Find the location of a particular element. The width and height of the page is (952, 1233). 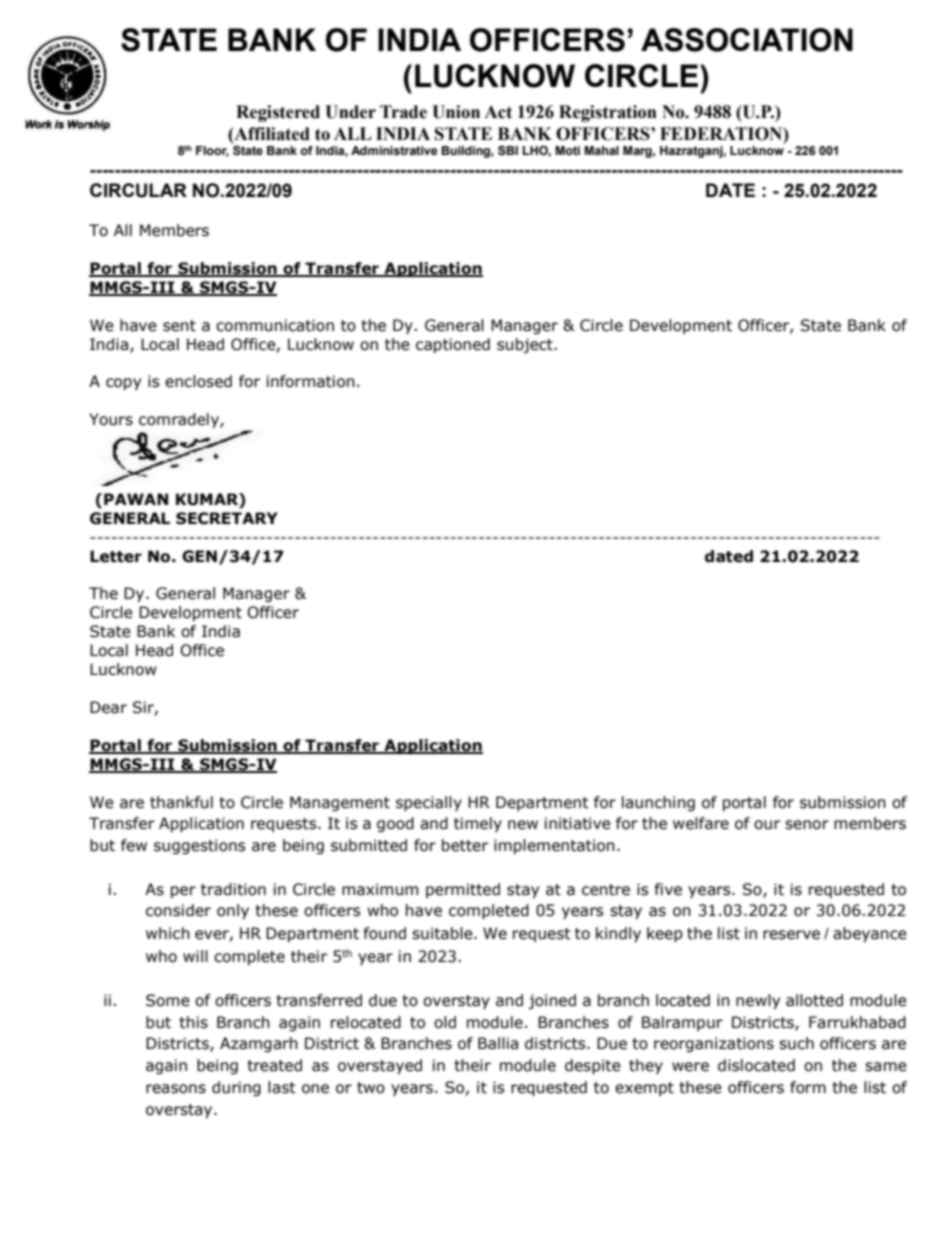

this is located at coordinates (193, 1022).
